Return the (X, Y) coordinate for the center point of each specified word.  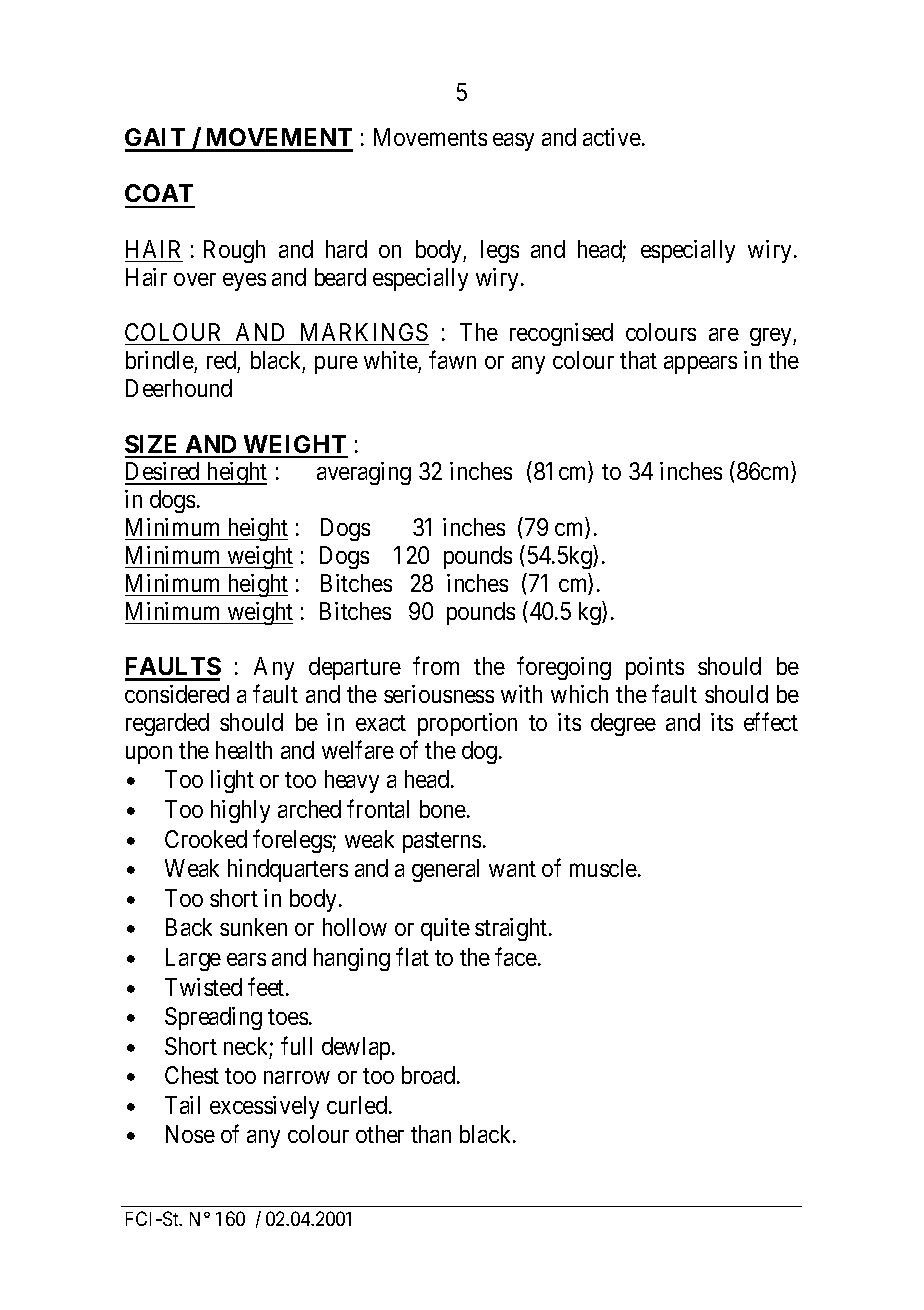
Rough (234, 251)
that (638, 360)
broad (430, 1075)
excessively (264, 1107)
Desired (163, 473)
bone (443, 809)
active (612, 137)
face (516, 956)
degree (623, 724)
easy (513, 142)
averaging (364, 473)
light (232, 781)
